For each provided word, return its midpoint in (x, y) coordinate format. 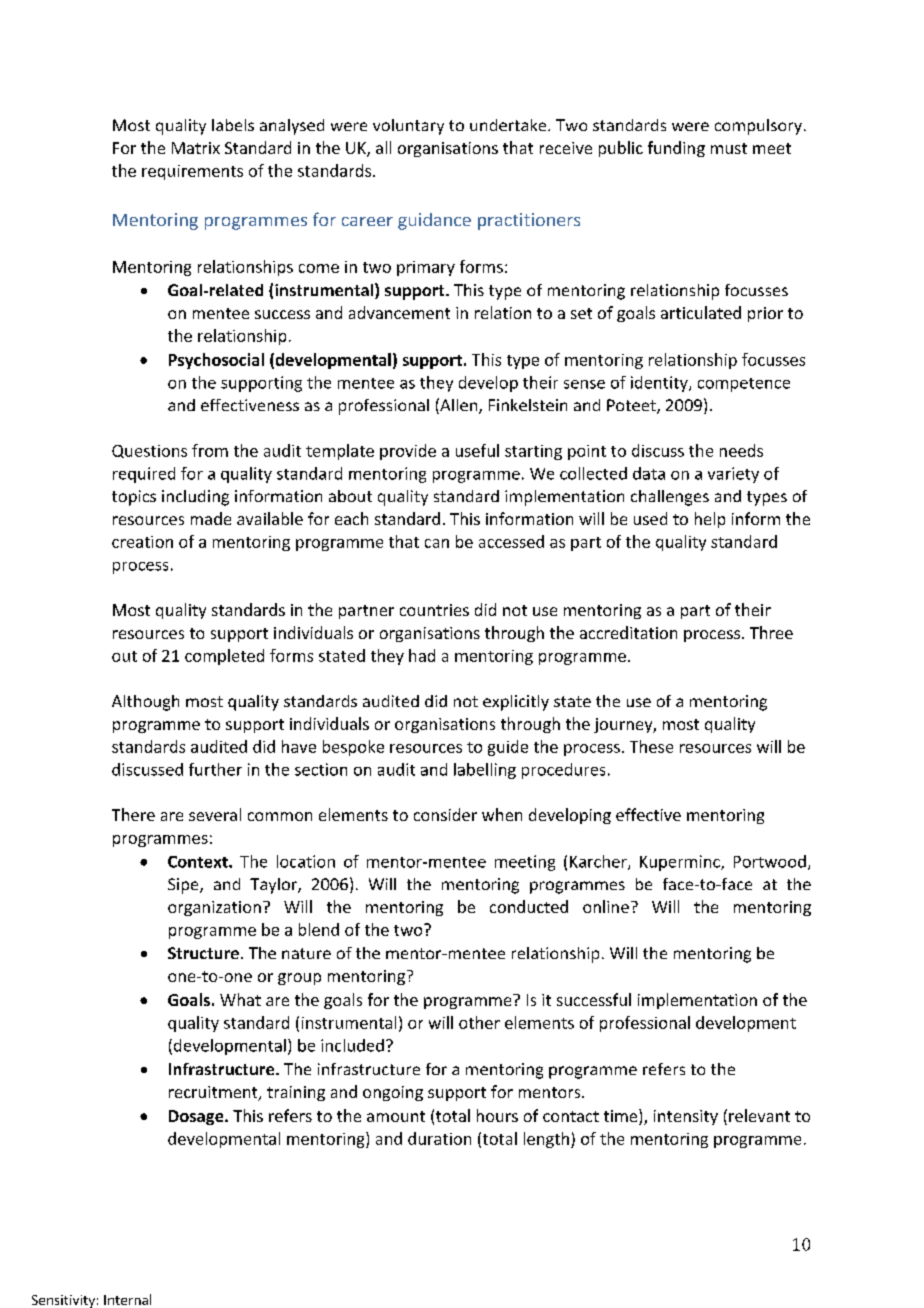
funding (676, 149)
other (479, 1022)
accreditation (628, 632)
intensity (686, 1117)
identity (660, 384)
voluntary (408, 127)
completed (224, 657)
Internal (127, 1299)
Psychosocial (216, 361)
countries (434, 610)
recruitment (214, 1093)
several (215, 814)
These (651, 746)
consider (445, 814)
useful (477, 450)
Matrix (196, 148)
